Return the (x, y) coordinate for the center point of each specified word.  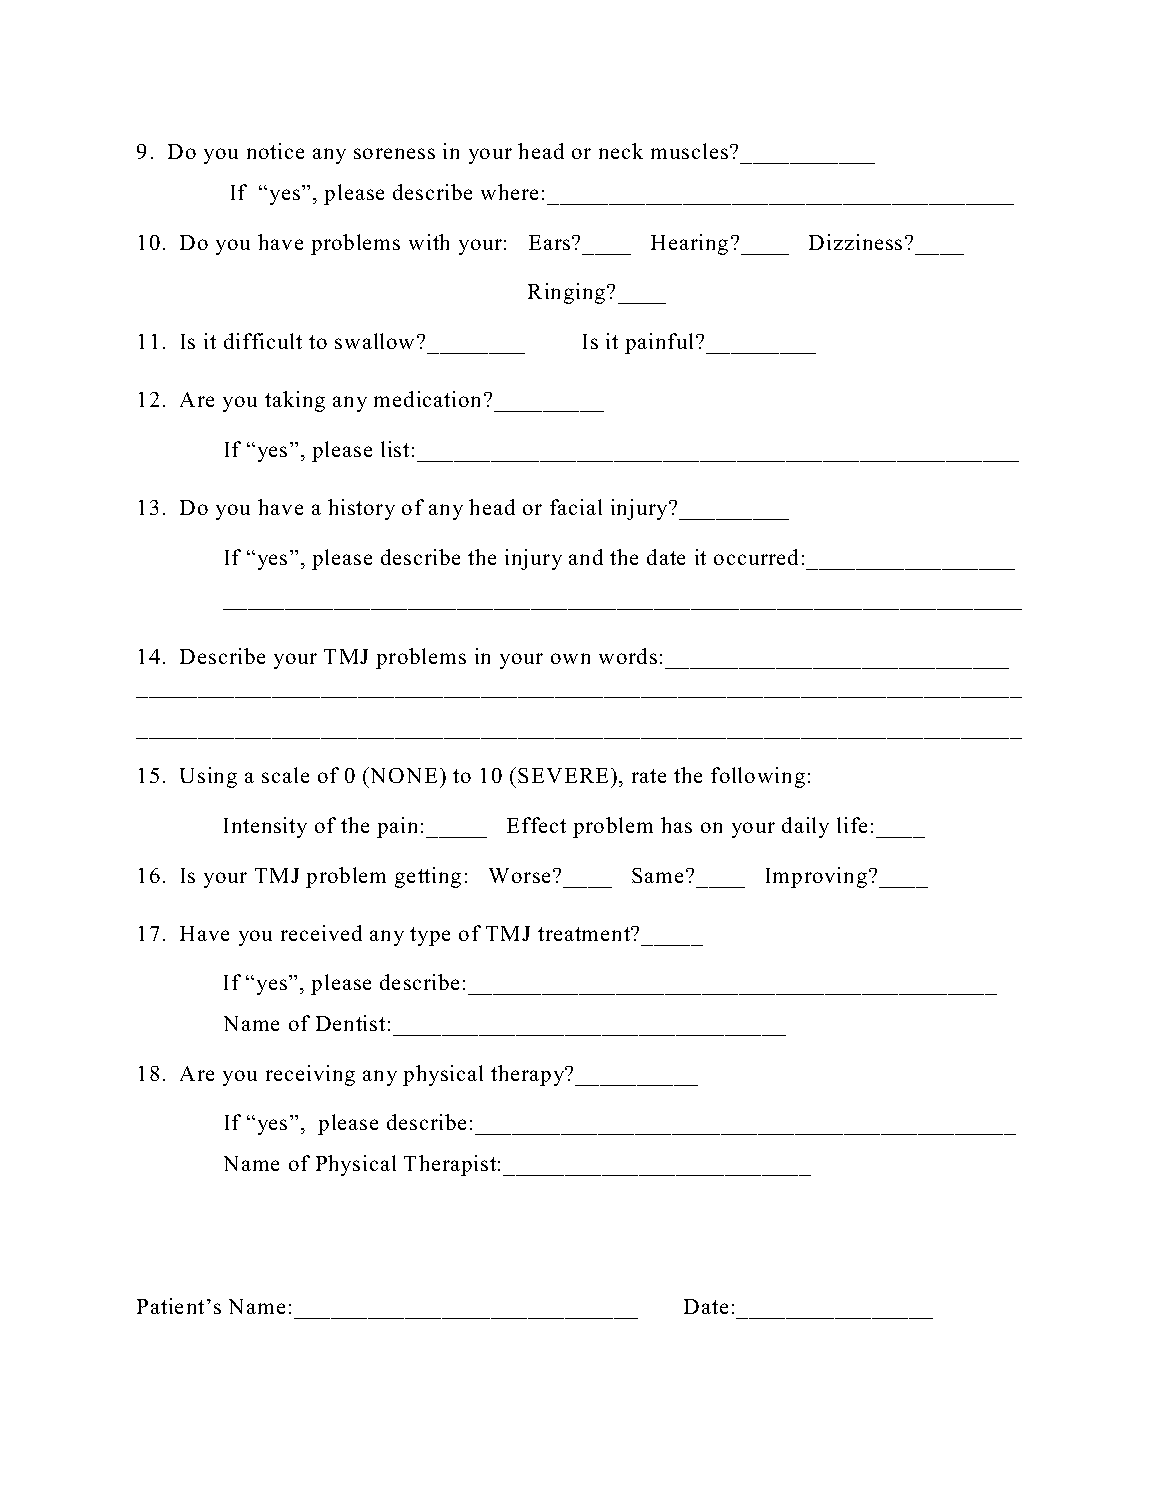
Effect (536, 825)
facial (576, 507)
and (586, 557)
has (676, 825)
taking (295, 401)
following (758, 777)
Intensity (265, 827)
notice (275, 151)
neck (621, 151)
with (429, 242)
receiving (310, 1075)
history (361, 509)
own (570, 658)
